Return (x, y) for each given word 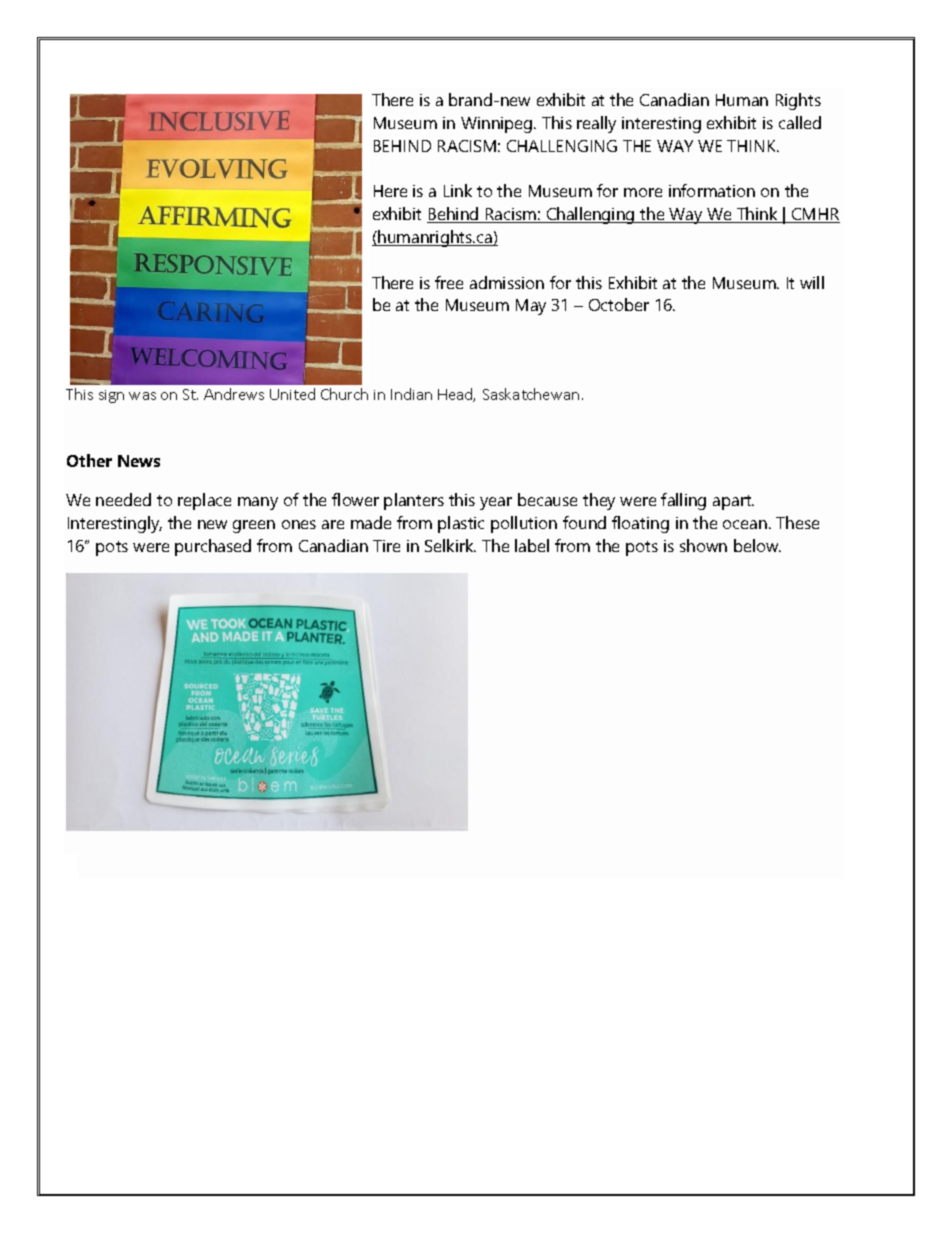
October (619, 304)
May (531, 307)
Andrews (234, 394)
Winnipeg (498, 125)
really (596, 124)
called (800, 122)
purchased (213, 547)
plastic (461, 524)
